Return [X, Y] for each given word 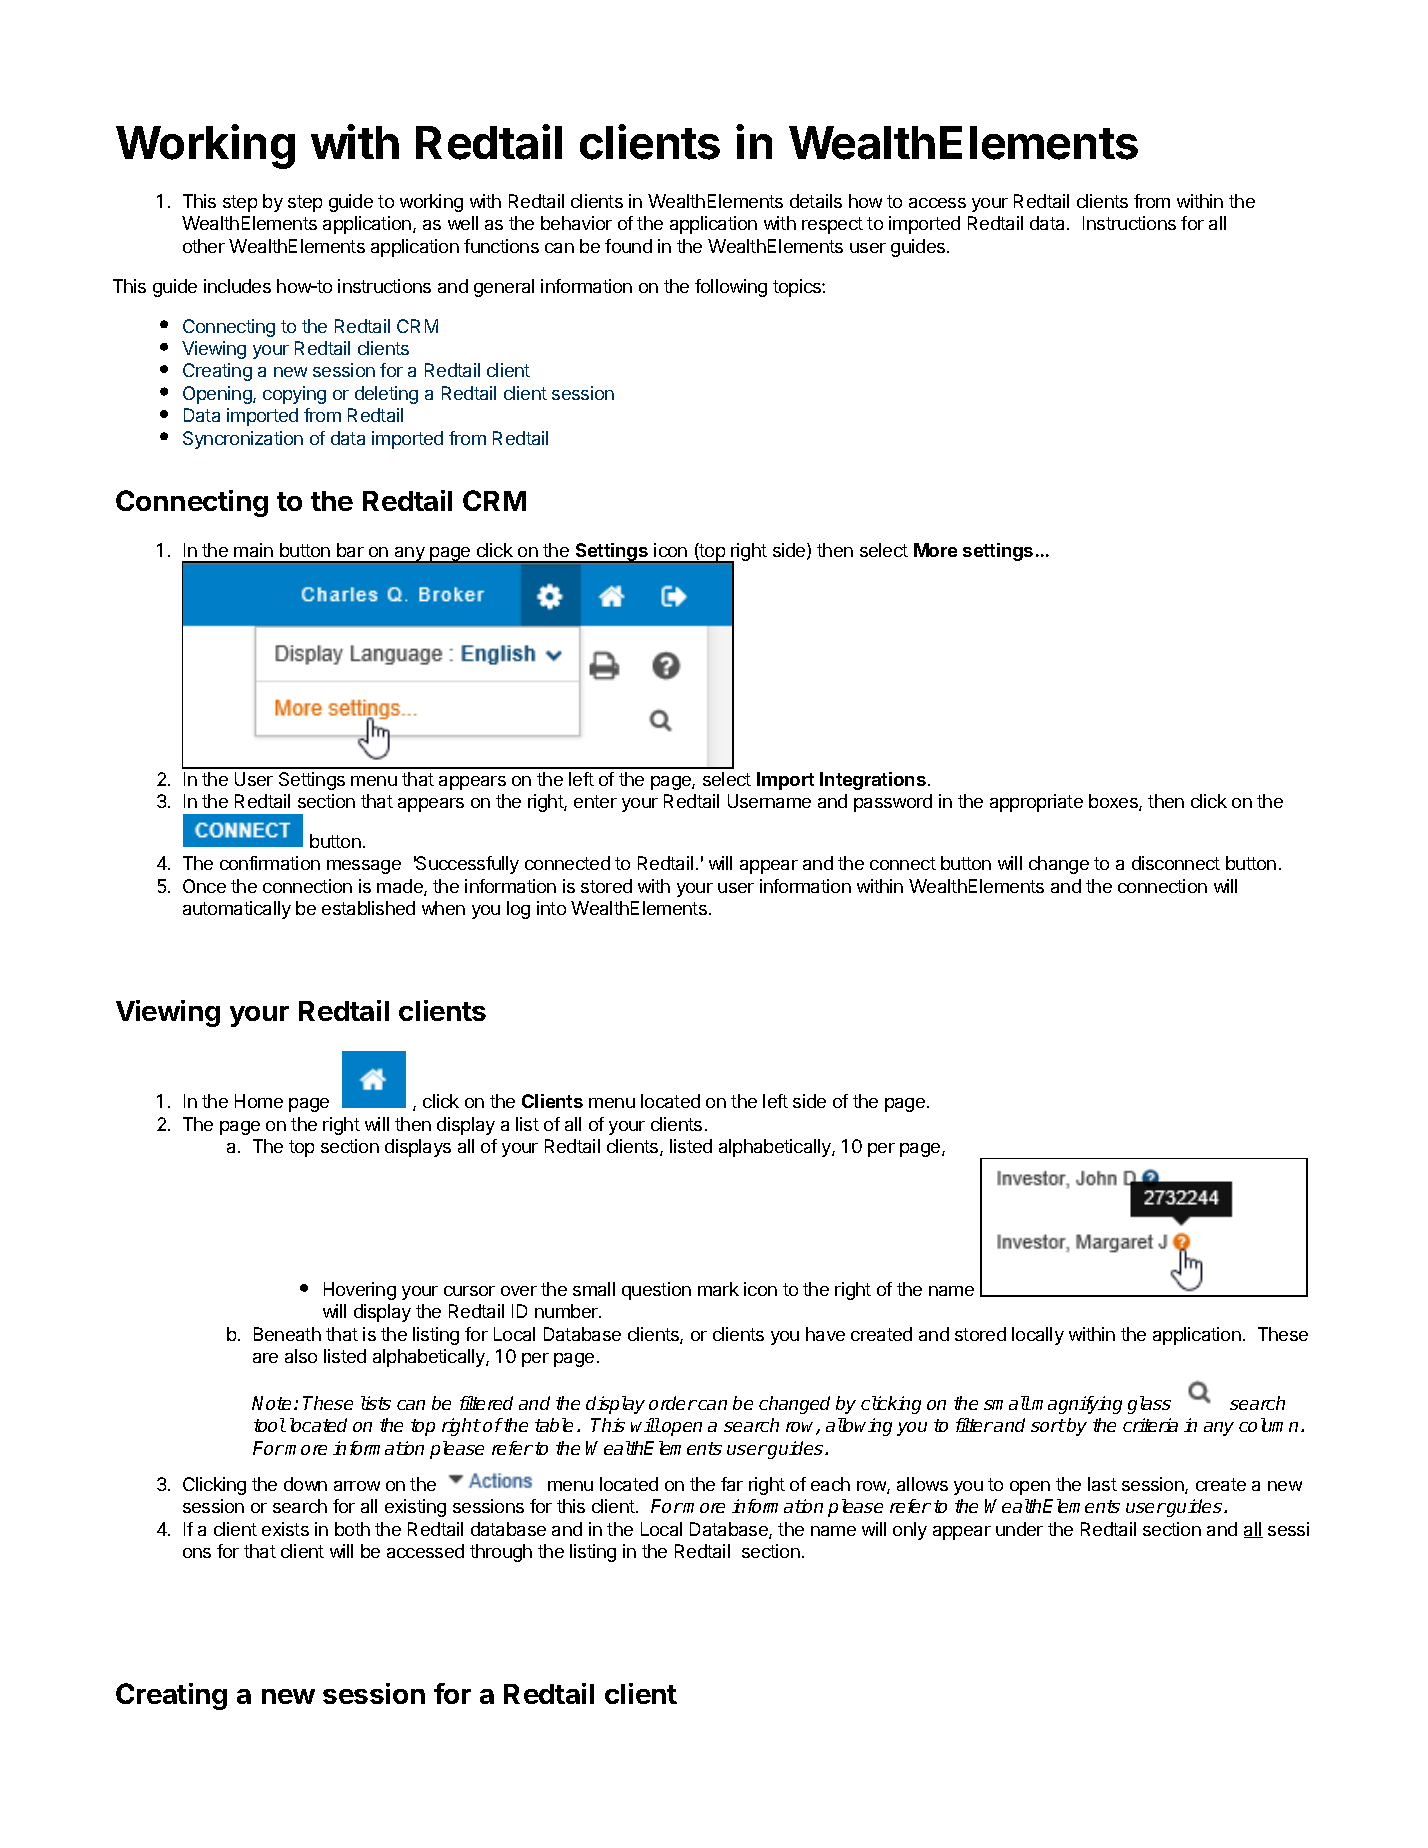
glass [1149, 1405]
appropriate [1036, 803]
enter [595, 801]
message [364, 867]
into [551, 908]
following [731, 288]
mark [718, 1289]
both [352, 1529]
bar [350, 550]
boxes [1114, 802]
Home [259, 1101]
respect [832, 225]
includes [237, 286]
